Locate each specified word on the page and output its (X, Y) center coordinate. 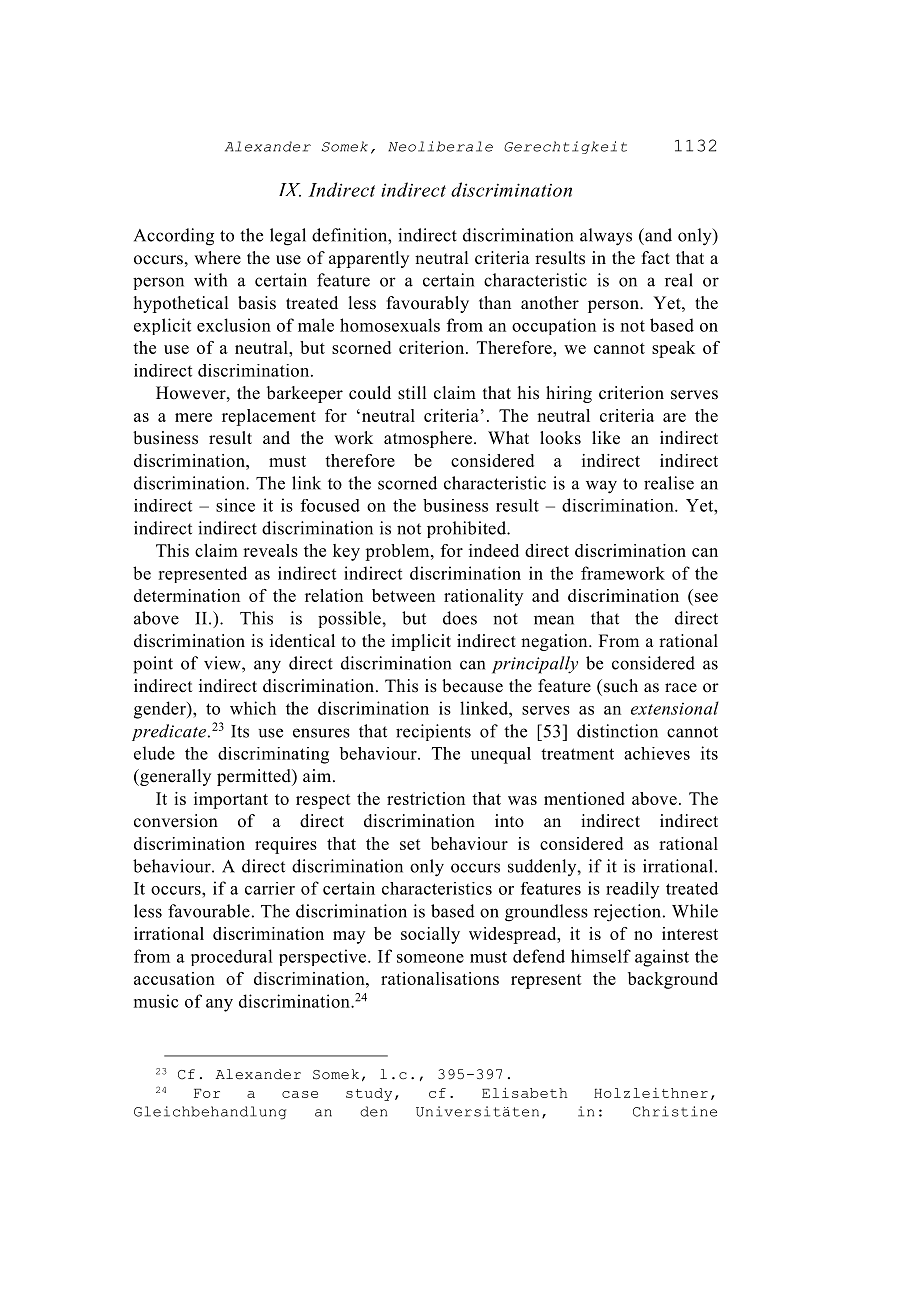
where (217, 258)
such (621, 686)
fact (656, 257)
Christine (675, 1111)
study (369, 1094)
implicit (421, 642)
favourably (428, 304)
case (300, 1094)
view (223, 663)
